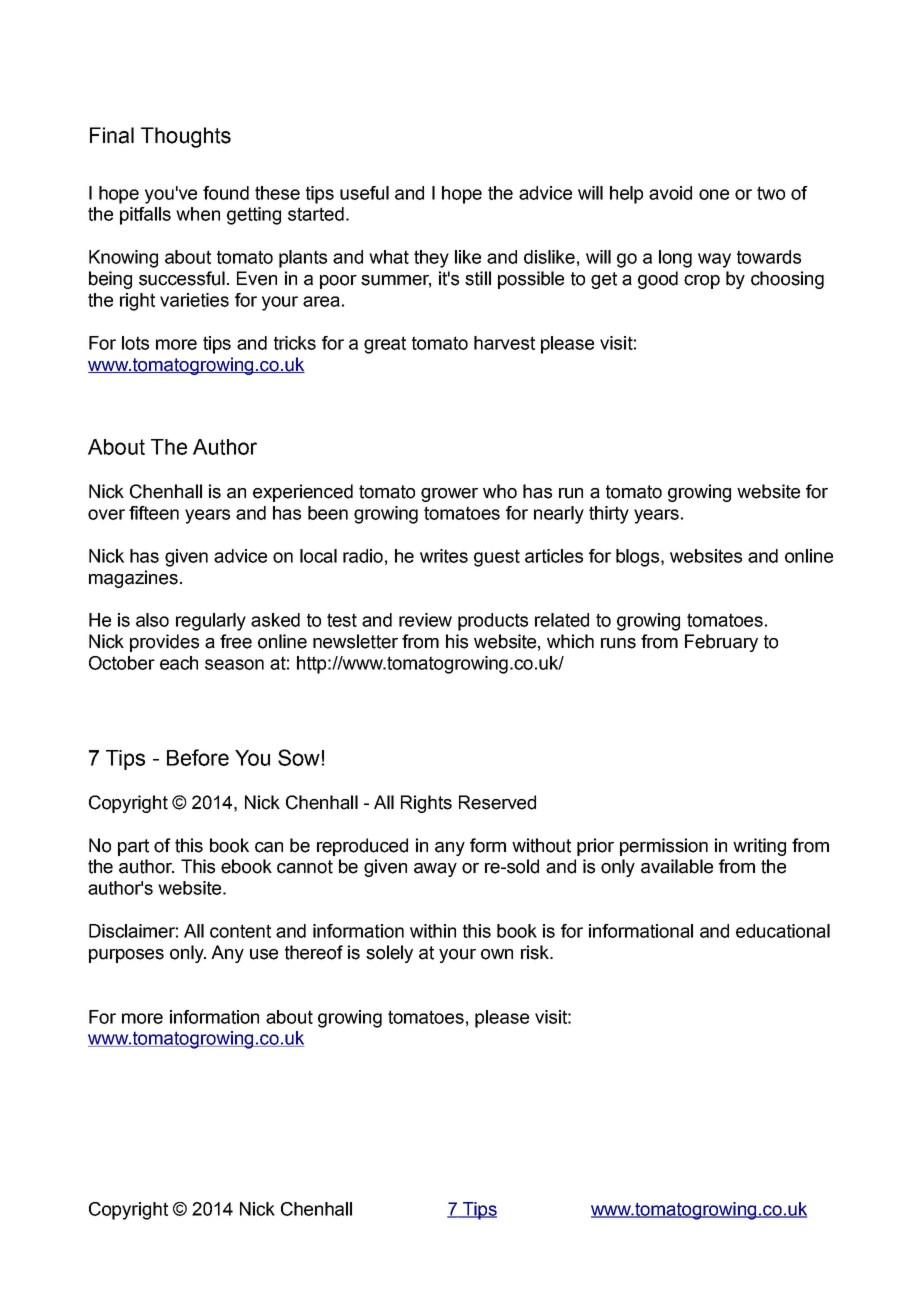 The image size is (924, 1308). What do you see at coordinates (240, 931) in the screenshot?
I see `content` at bounding box center [240, 931].
